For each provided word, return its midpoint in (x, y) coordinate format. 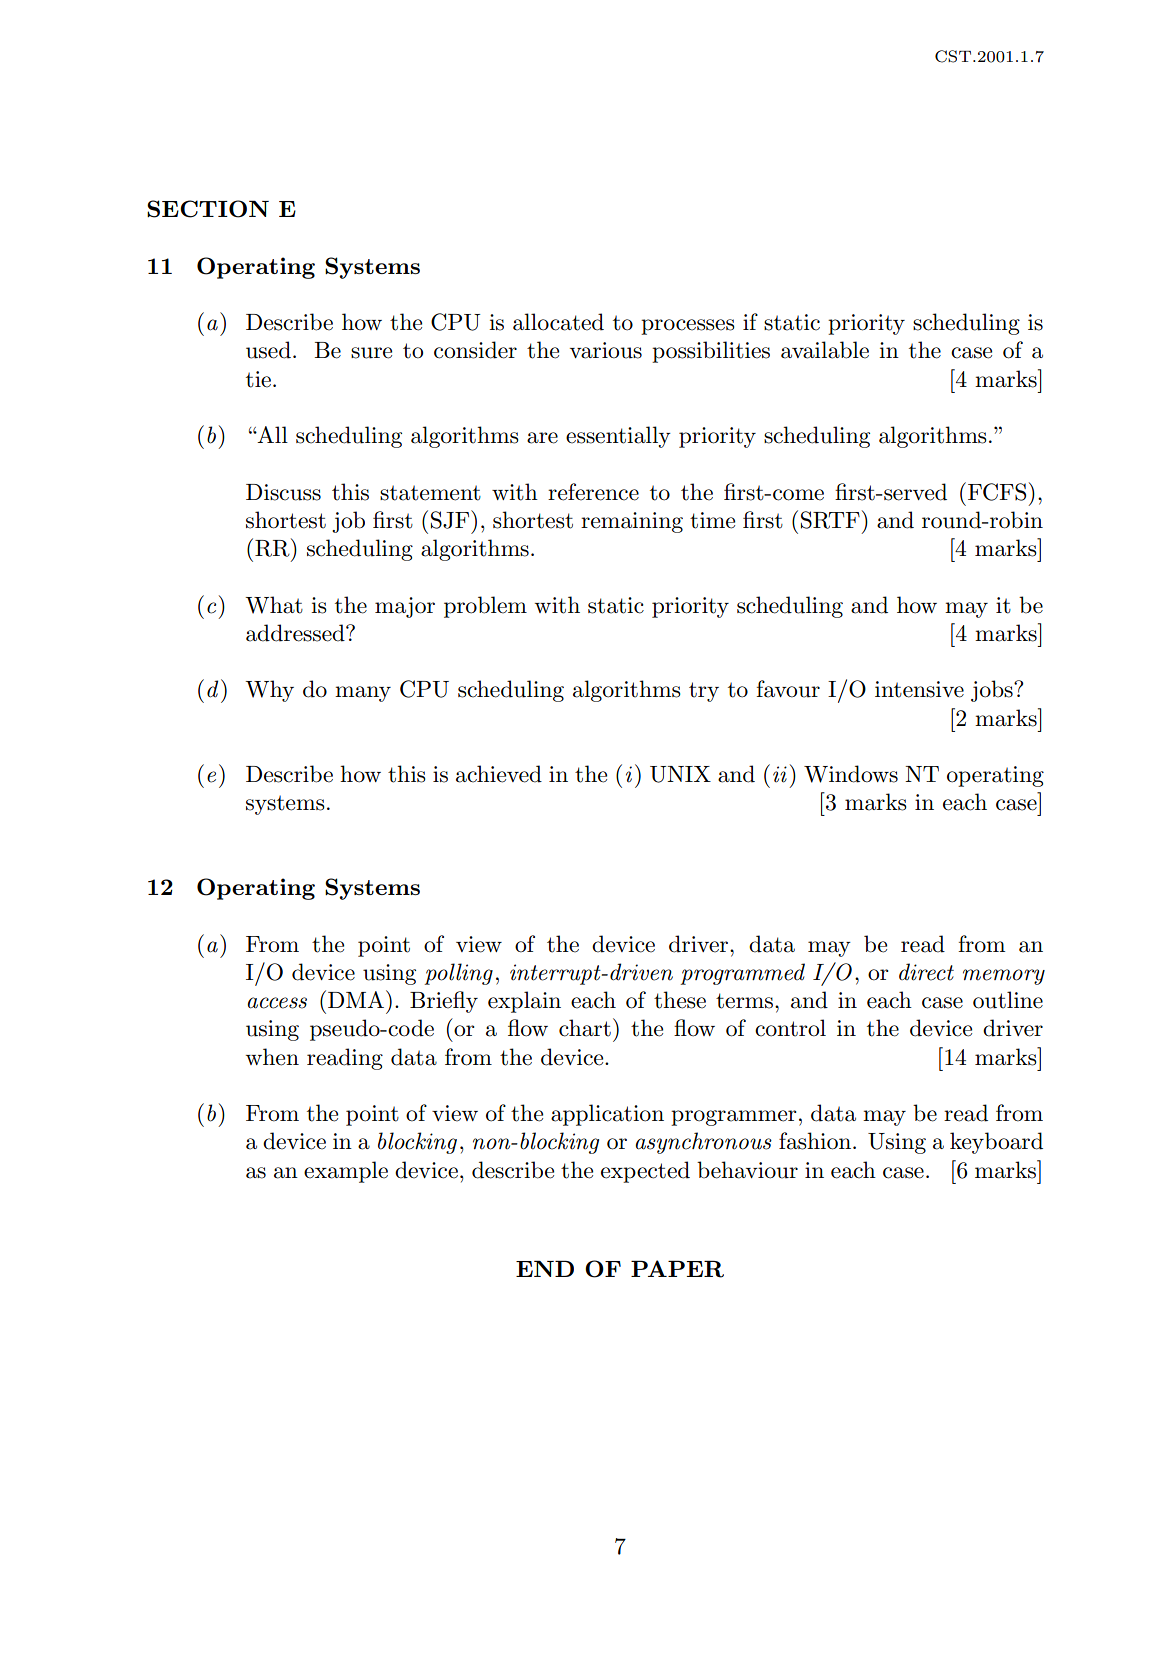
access (277, 1003)
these (680, 1000)
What (274, 605)
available (825, 350)
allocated (558, 322)
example (346, 1172)
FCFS (997, 492)
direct (926, 972)
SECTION (208, 209)
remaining (632, 522)
